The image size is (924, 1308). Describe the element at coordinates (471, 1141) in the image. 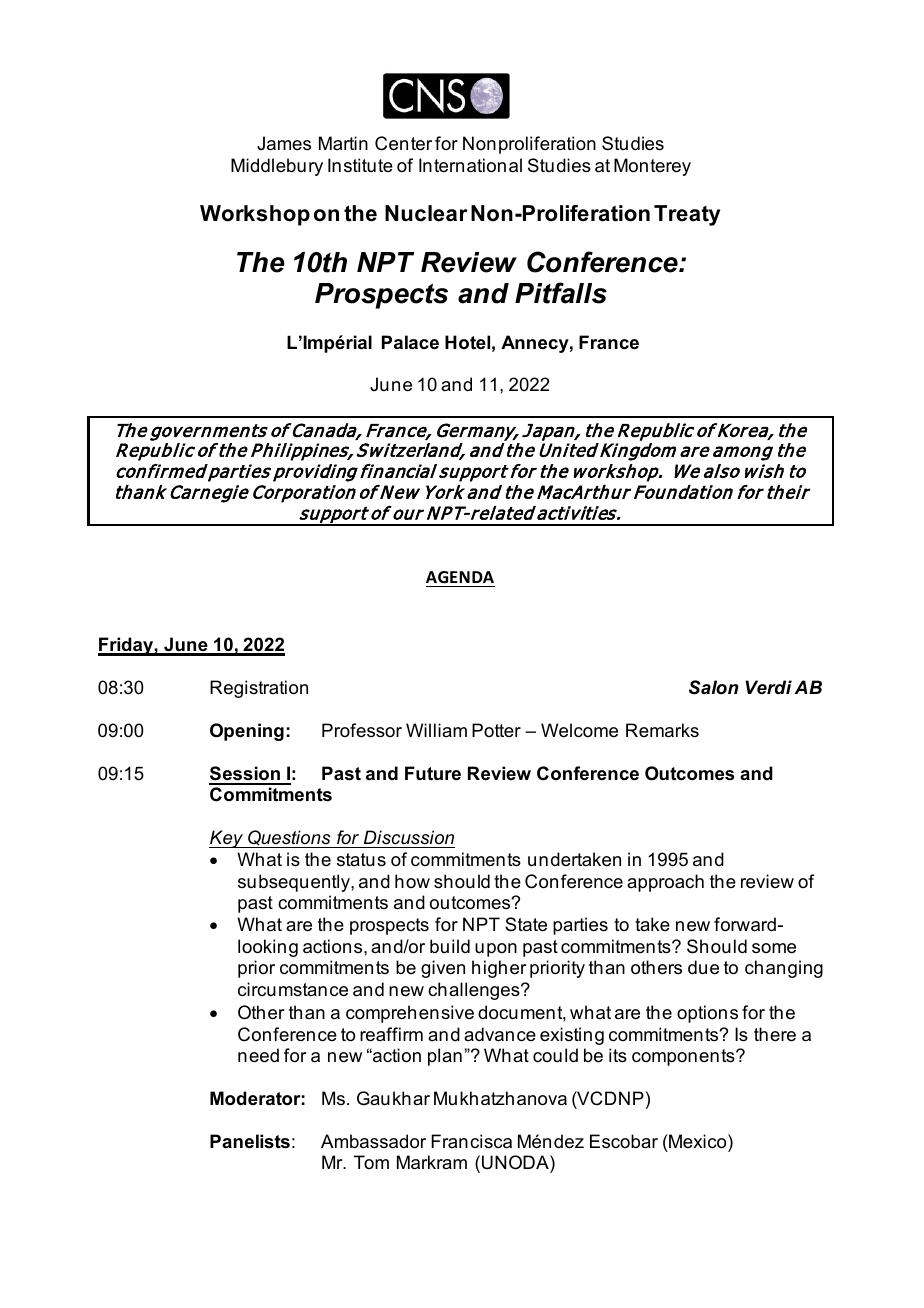

I see `Francisca` at that location.
